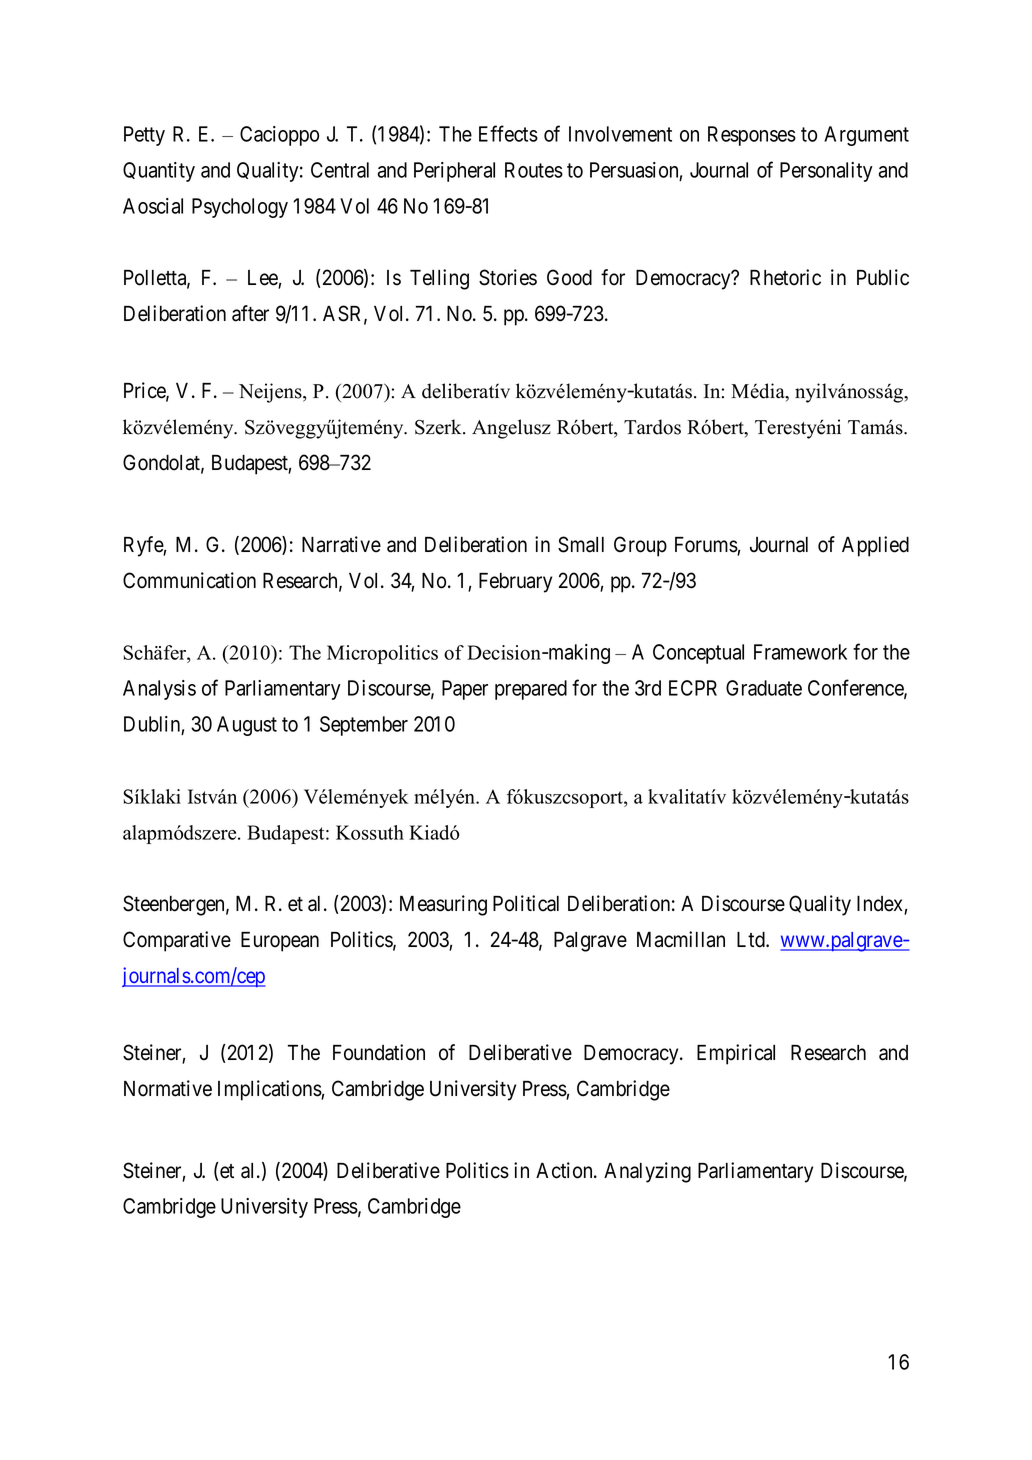 The height and width of the document is (1460, 1032). What do you see at coordinates (736, 1054) in the document?
I see `Empirical` at bounding box center [736, 1054].
